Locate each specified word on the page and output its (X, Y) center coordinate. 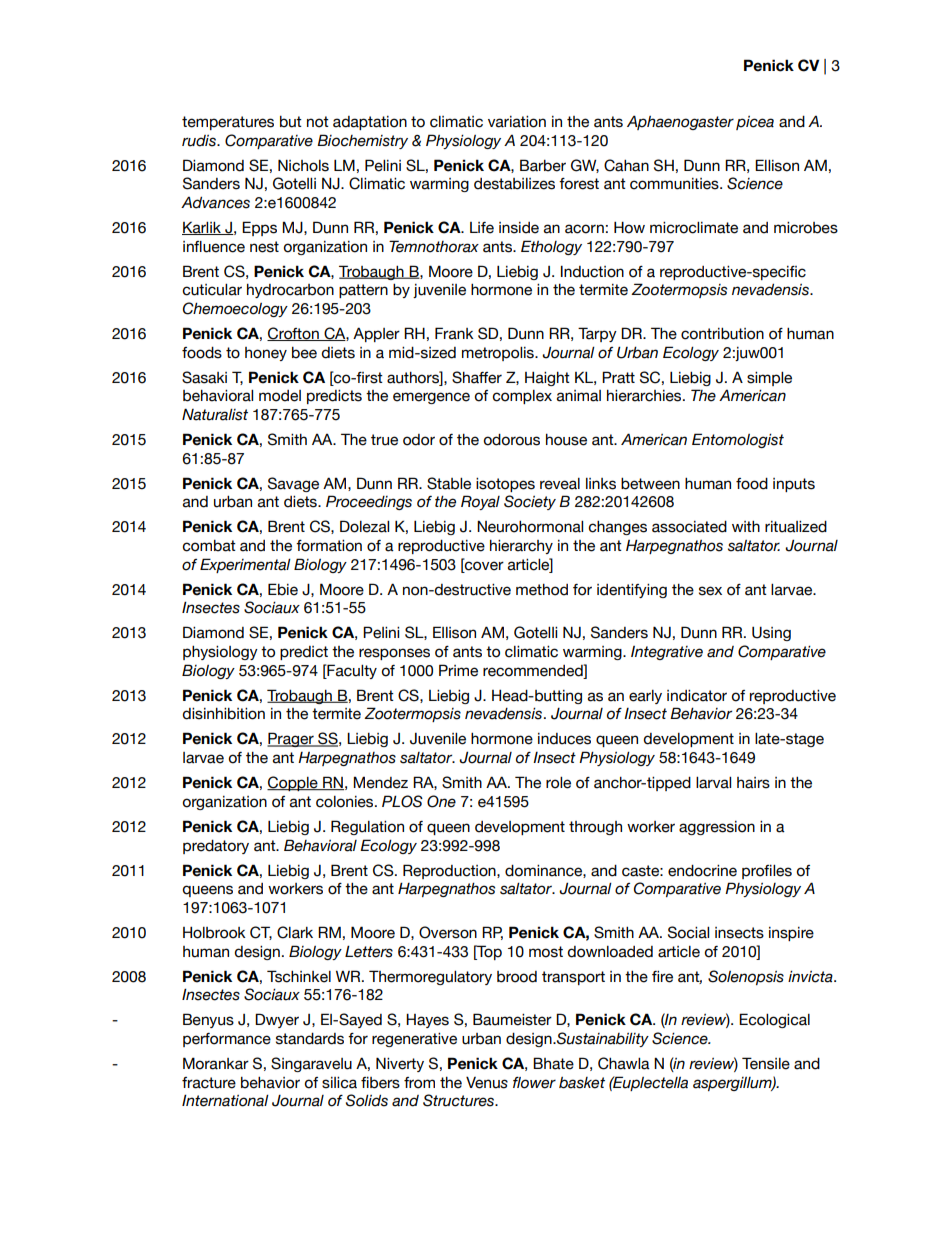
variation (517, 122)
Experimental (245, 565)
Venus (487, 1083)
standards (310, 1039)
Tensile (766, 1063)
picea (755, 123)
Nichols (303, 165)
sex (710, 591)
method (542, 590)
